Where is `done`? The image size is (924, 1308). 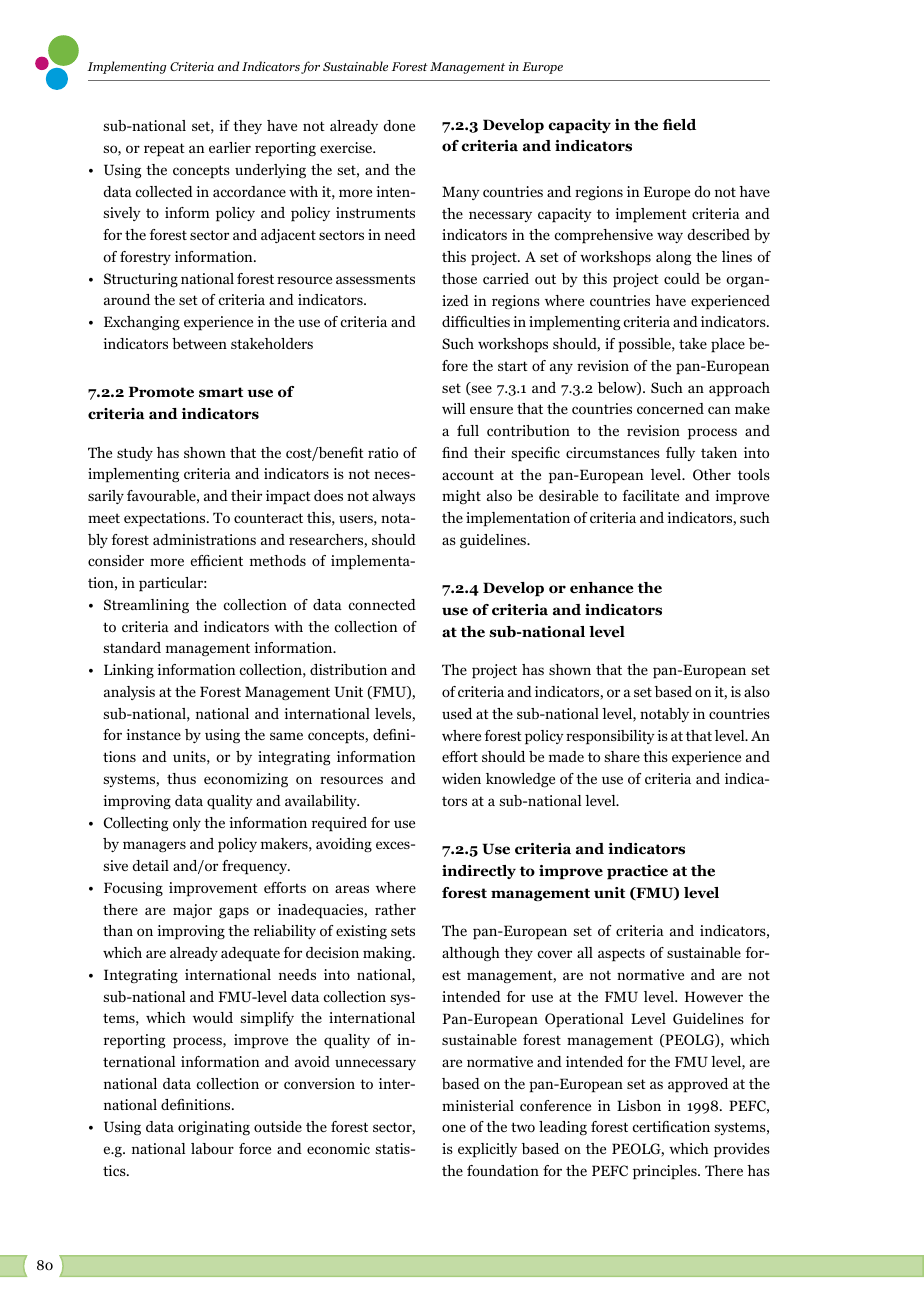 done is located at coordinates (399, 125).
